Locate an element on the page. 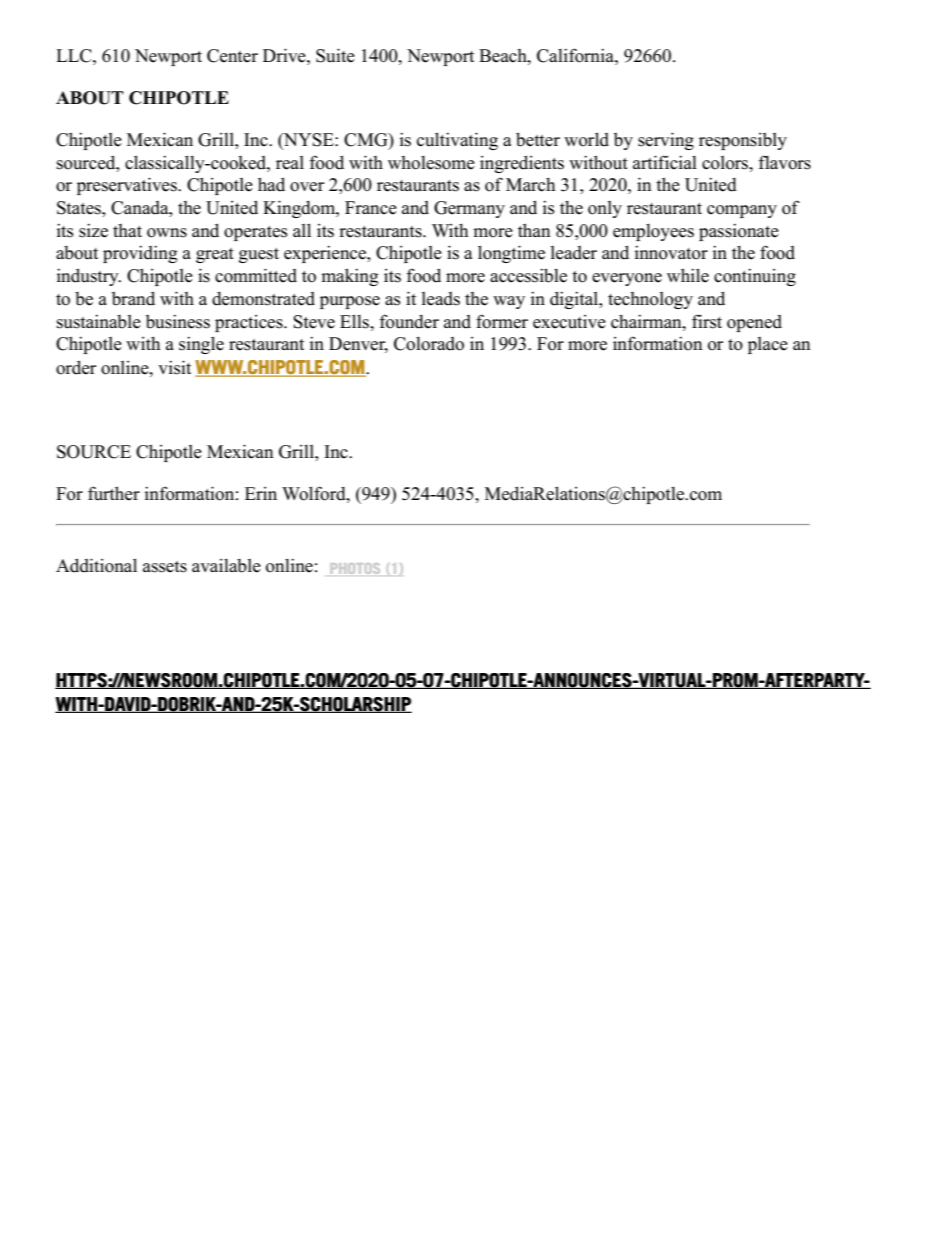  preservatives is located at coordinates (128, 186).
